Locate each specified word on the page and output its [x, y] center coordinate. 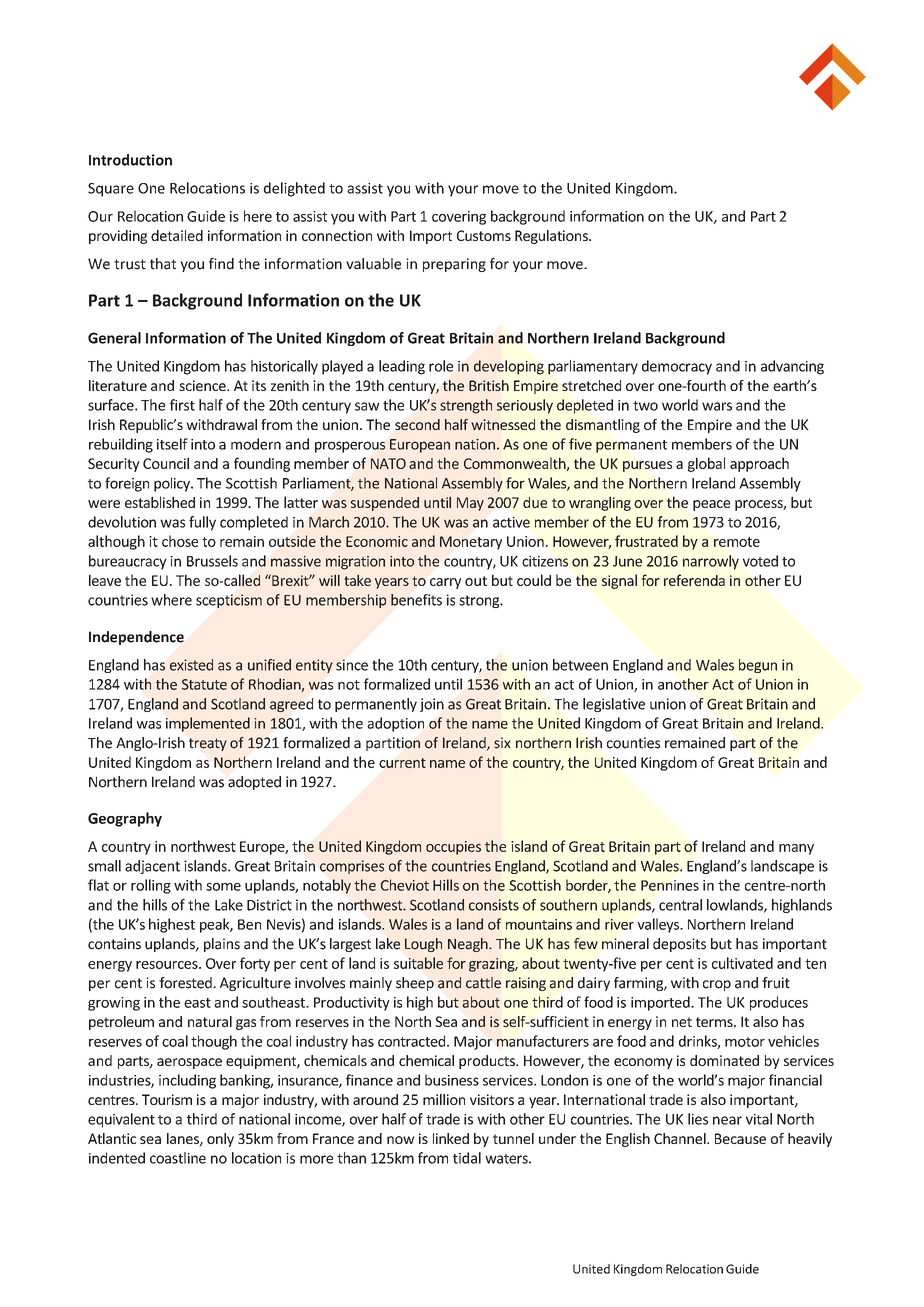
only [220, 1140]
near [727, 1120]
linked [451, 1138]
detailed [177, 235]
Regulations [552, 237]
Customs [484, 235]
